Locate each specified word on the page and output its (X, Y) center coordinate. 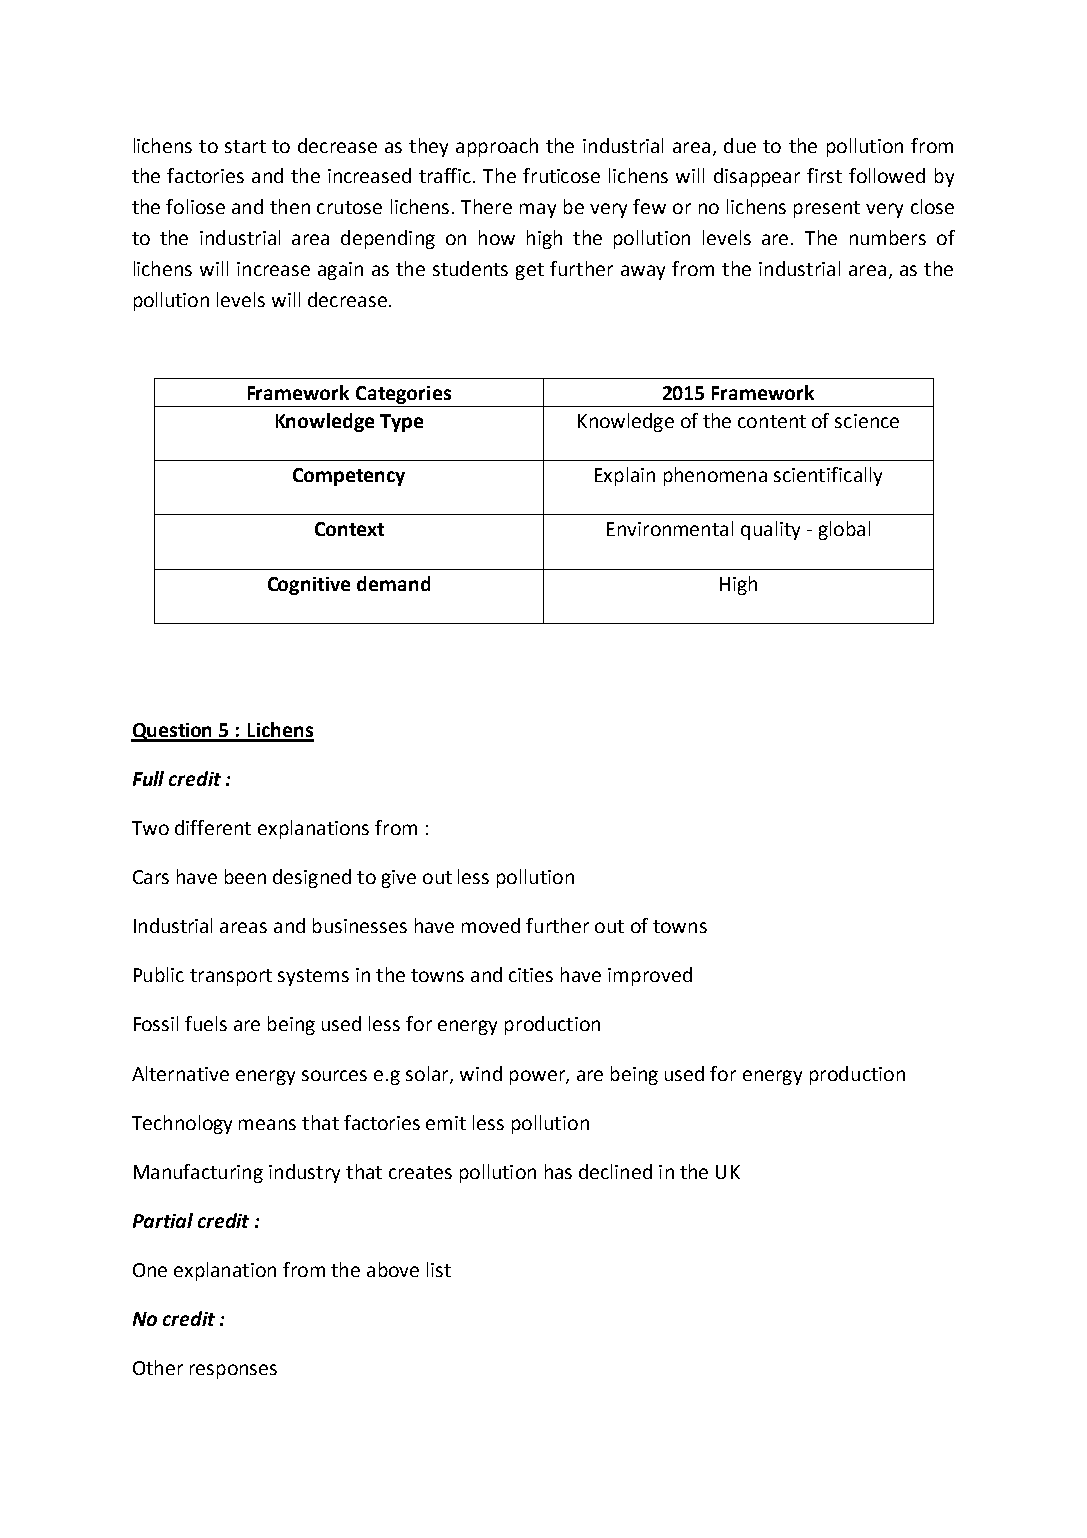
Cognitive (309, 586)
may (538, 210)
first (824, 175)
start (245, 146)
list (439, 1269)
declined (615, 1171)
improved (650, 976)
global (844, 530)
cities (531, 975)
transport (231, 977)
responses (233, 1371)
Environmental (670, 528)
